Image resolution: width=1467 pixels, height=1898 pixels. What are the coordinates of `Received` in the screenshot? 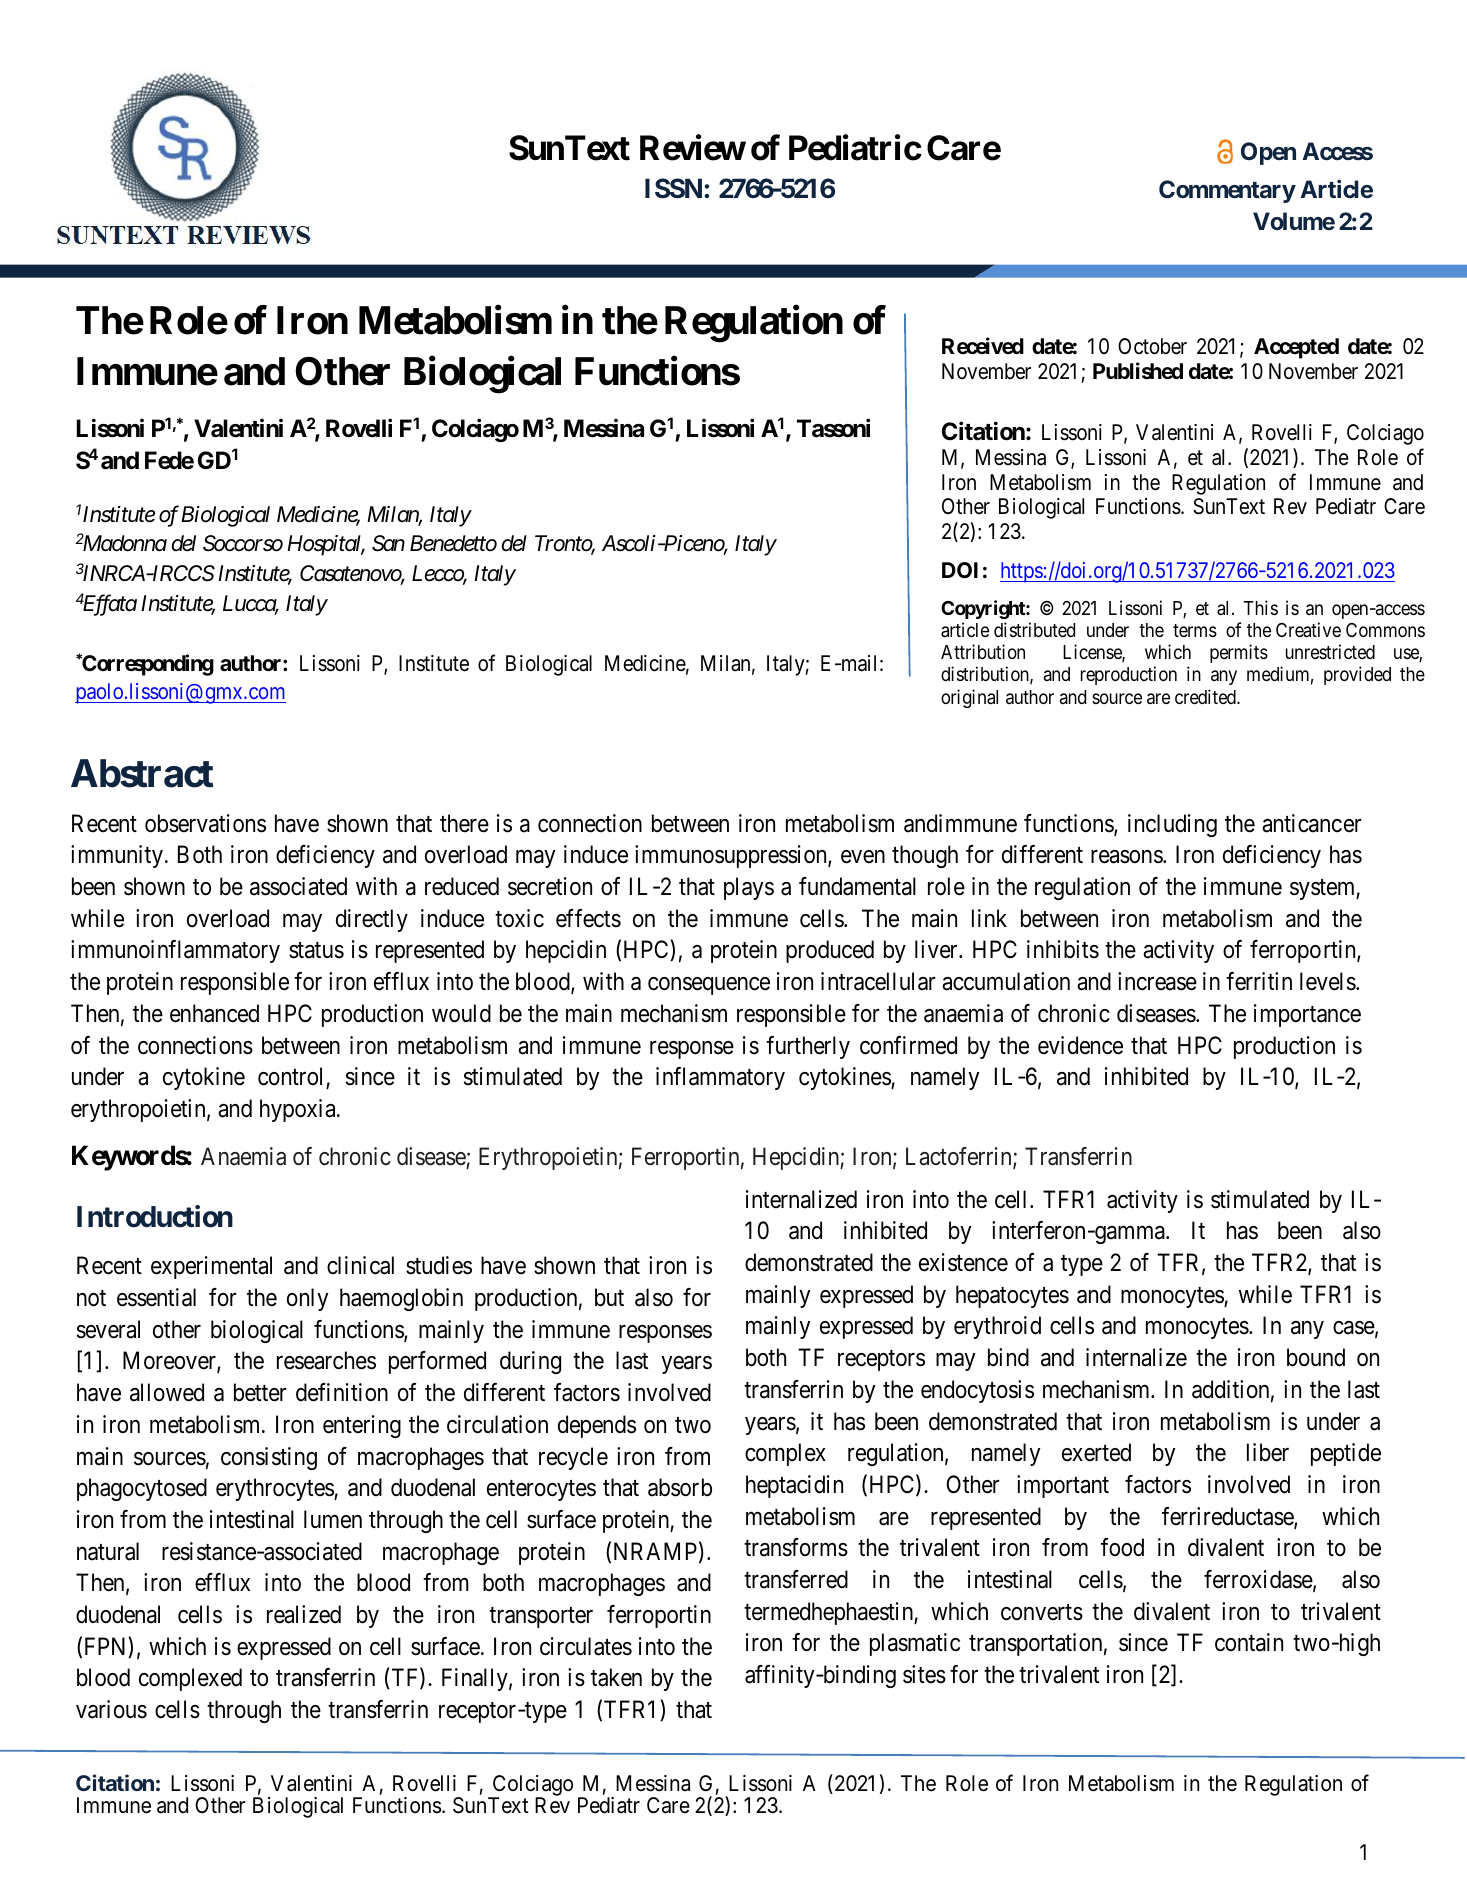 It's located at (983, 346).
